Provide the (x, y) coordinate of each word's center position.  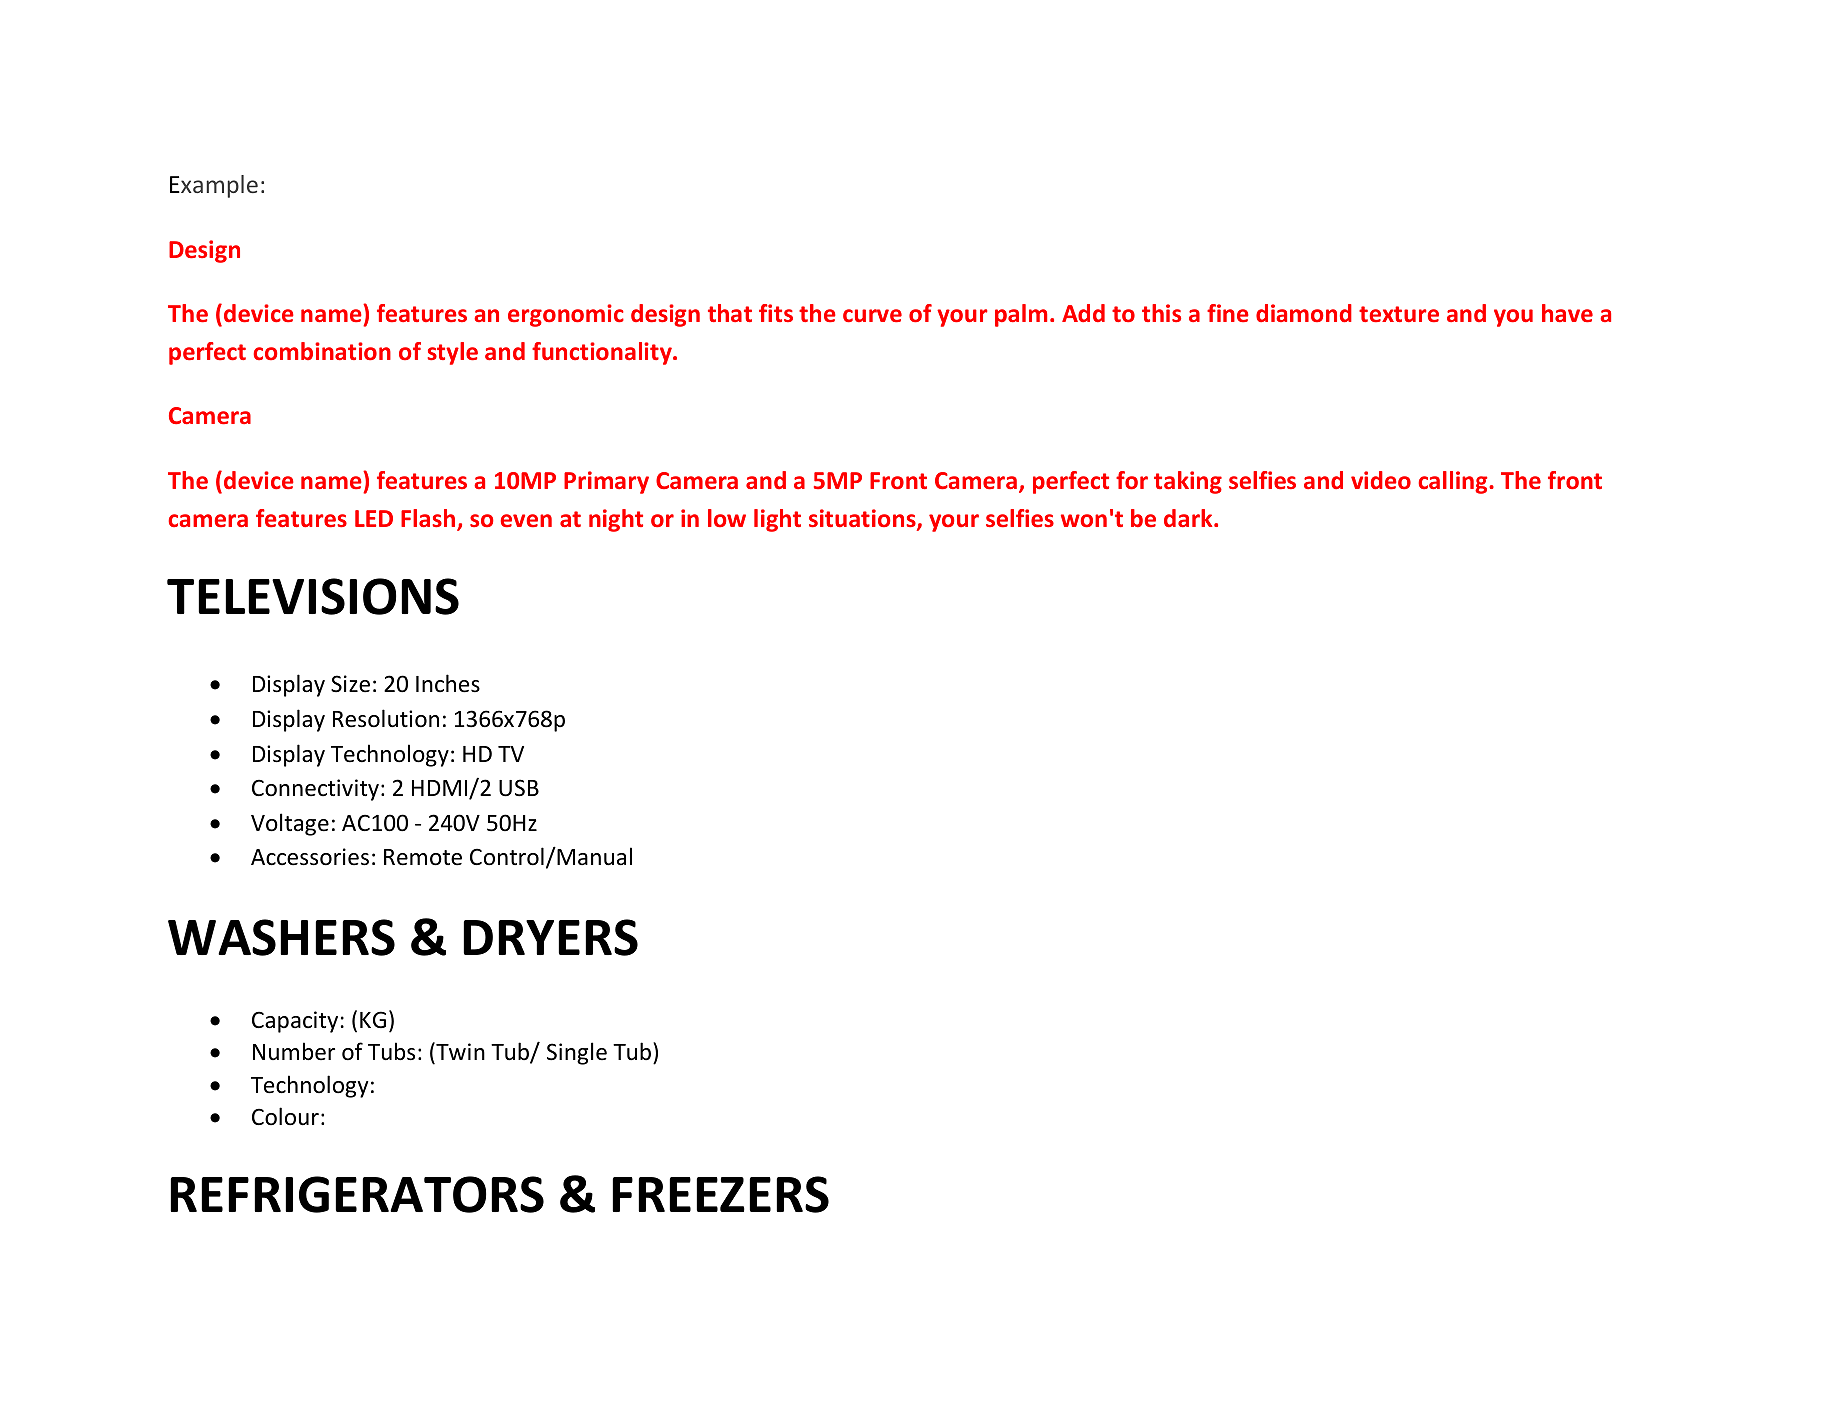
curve (872, 315)
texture (1399, 314)
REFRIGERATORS (357, 1194)
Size (350, 684)
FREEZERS (720, 1194)
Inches (448, 683)
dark (1189, 518)
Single (577, 1053)
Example (214, 186)
